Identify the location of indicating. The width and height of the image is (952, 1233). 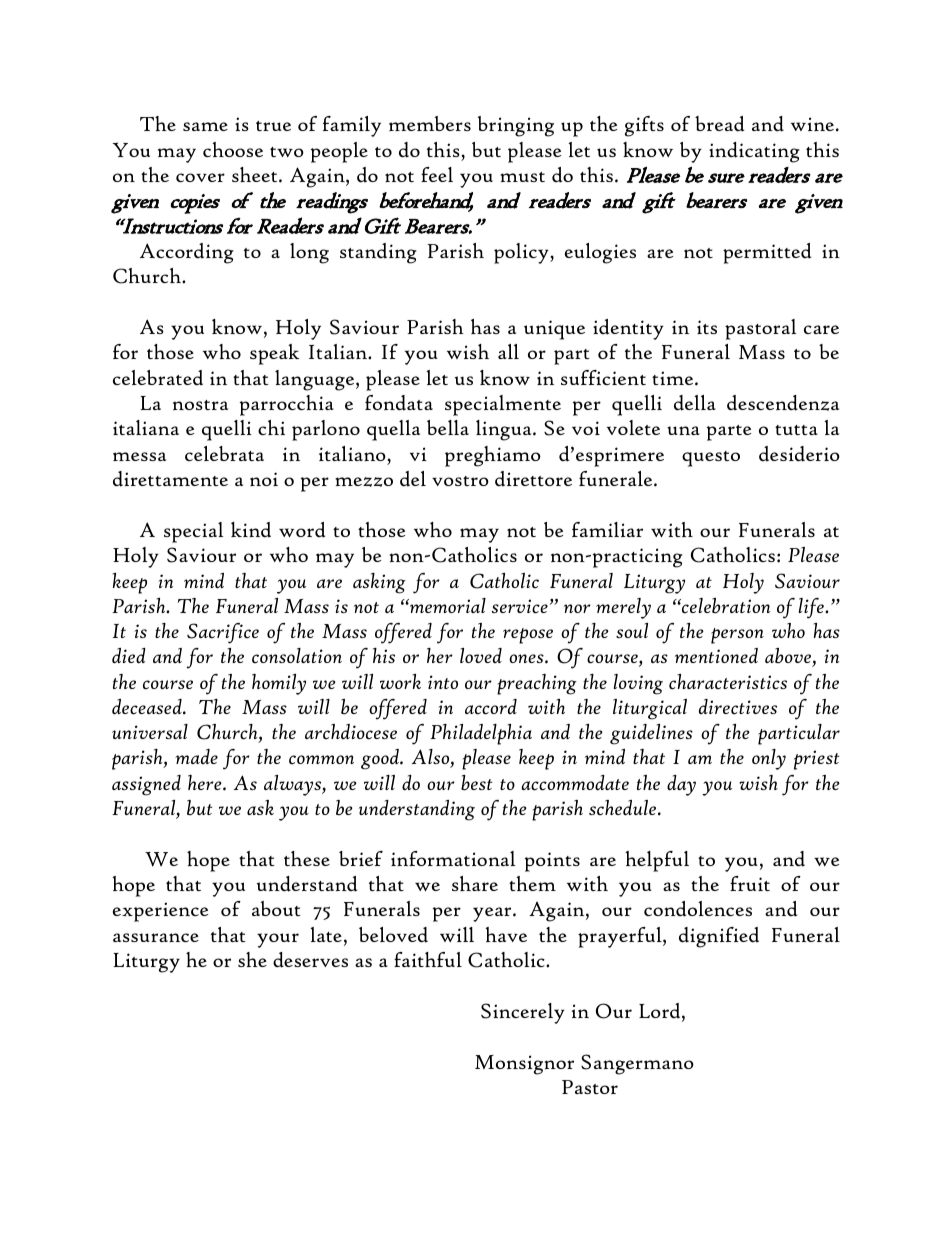
(754, 152).
